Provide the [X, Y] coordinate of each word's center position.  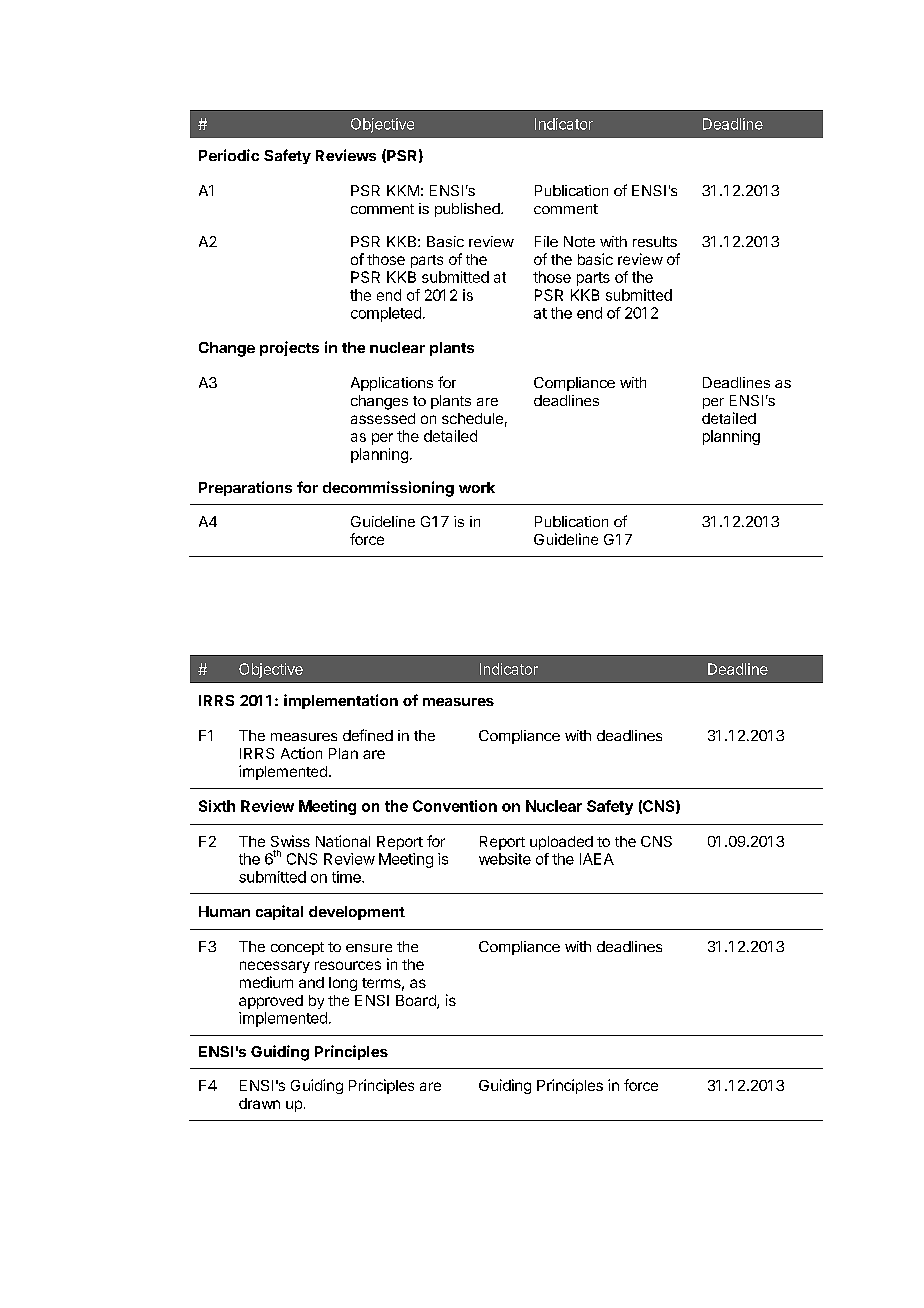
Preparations [245, 488]
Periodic [229, 155]
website [505, 859]
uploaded [561, 843]
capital [279, 912]
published [468, 210]
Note [579, 241]
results [655, 241]
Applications [392, 384]
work [477, 487]
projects [289, 348]
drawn [259, 1103]
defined [368, 735]
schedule [472, 418]
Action [301, 753]
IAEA [597, 859]
